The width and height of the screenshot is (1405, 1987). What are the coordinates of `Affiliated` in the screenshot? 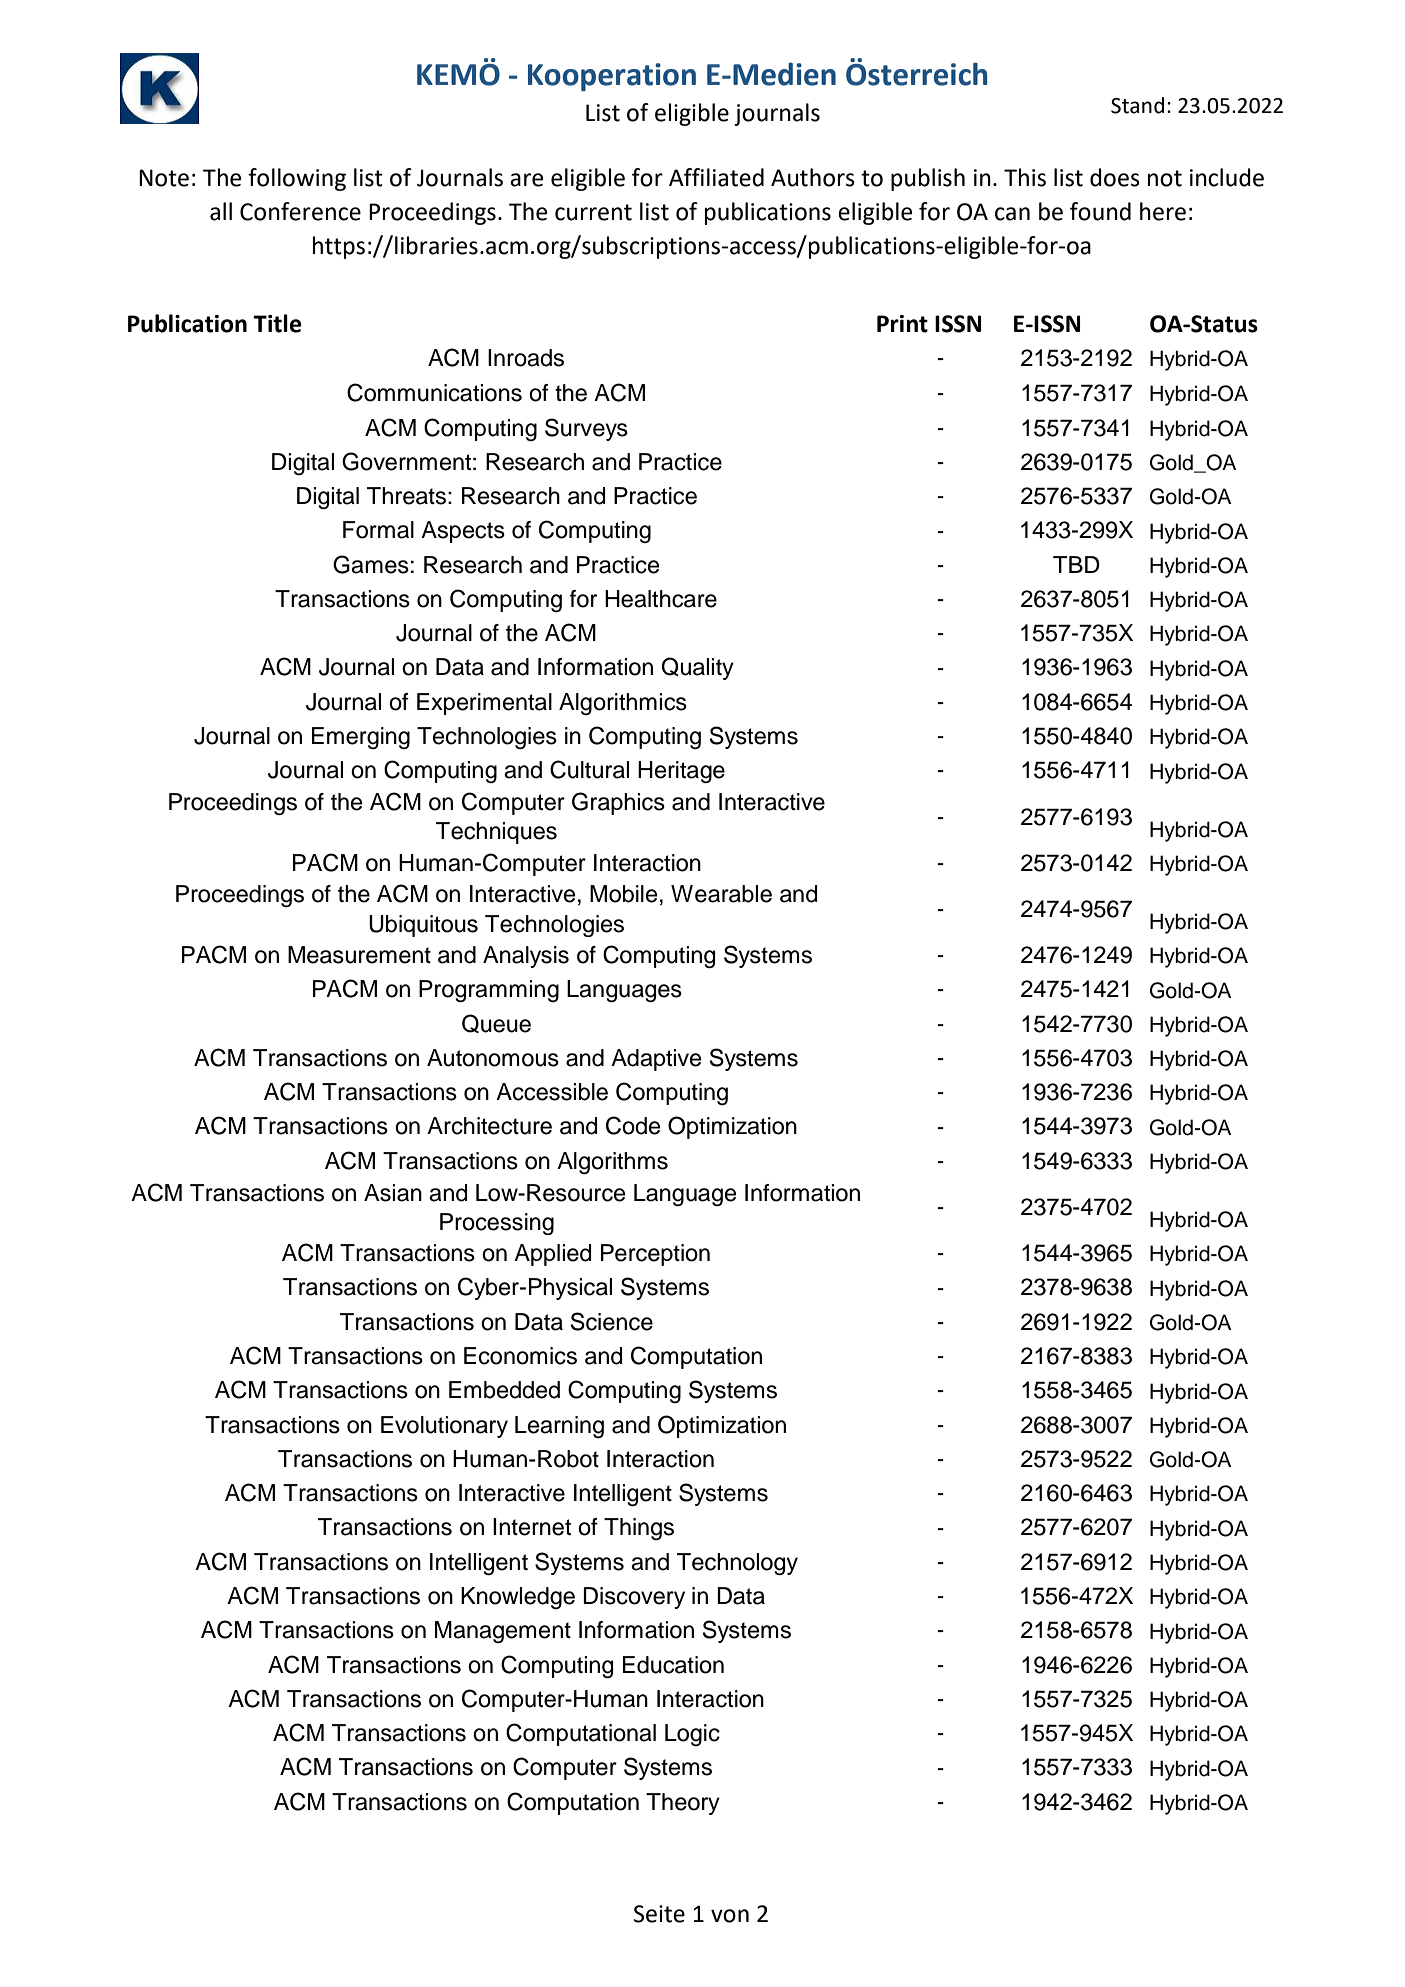 It's located at (716, 177).
